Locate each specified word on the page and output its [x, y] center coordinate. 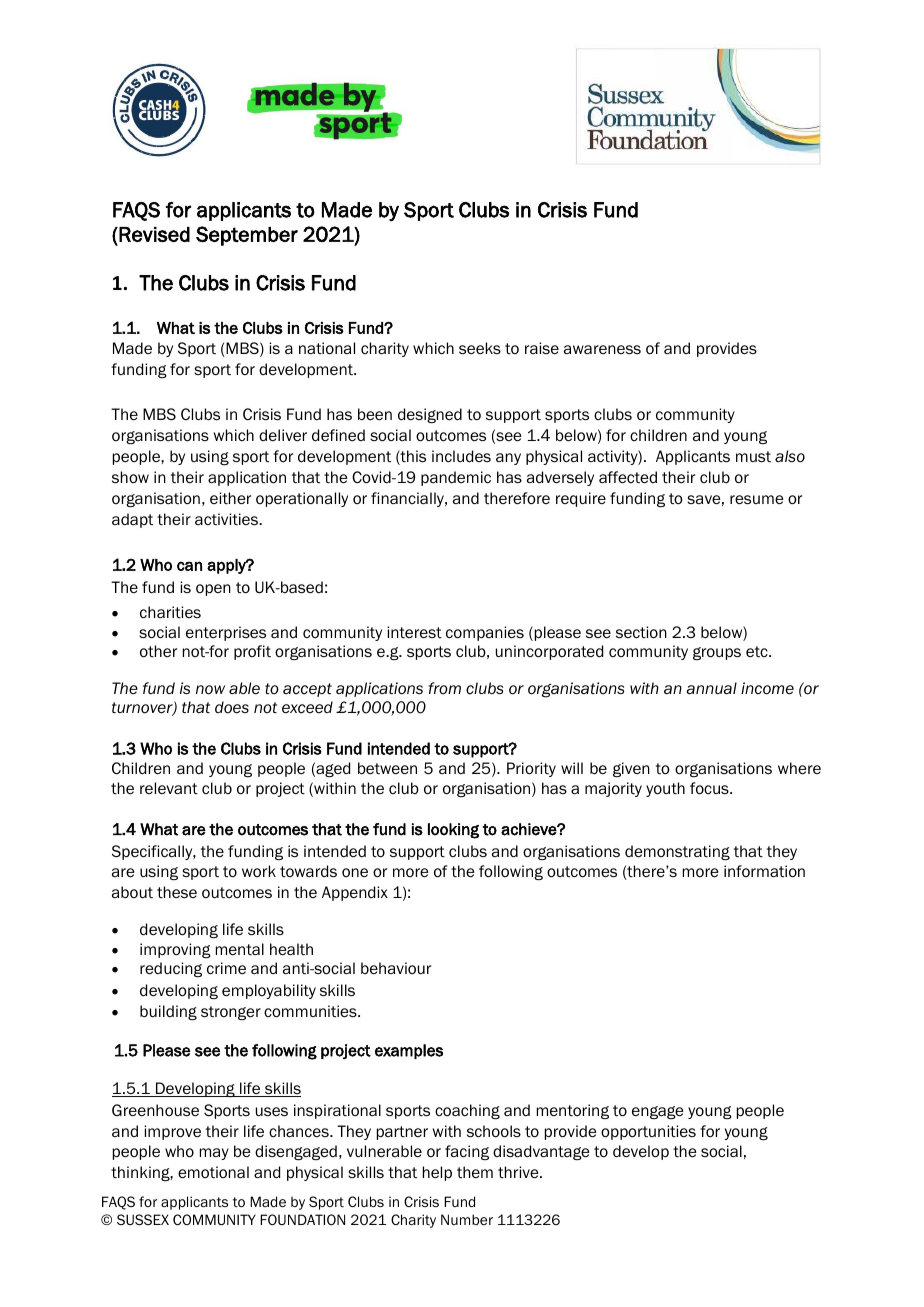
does [232, 707]
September [247, 236]
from [444, 688]
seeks [480, 348]
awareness [602, 349]
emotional [213, 1172]
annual [711, 688]
